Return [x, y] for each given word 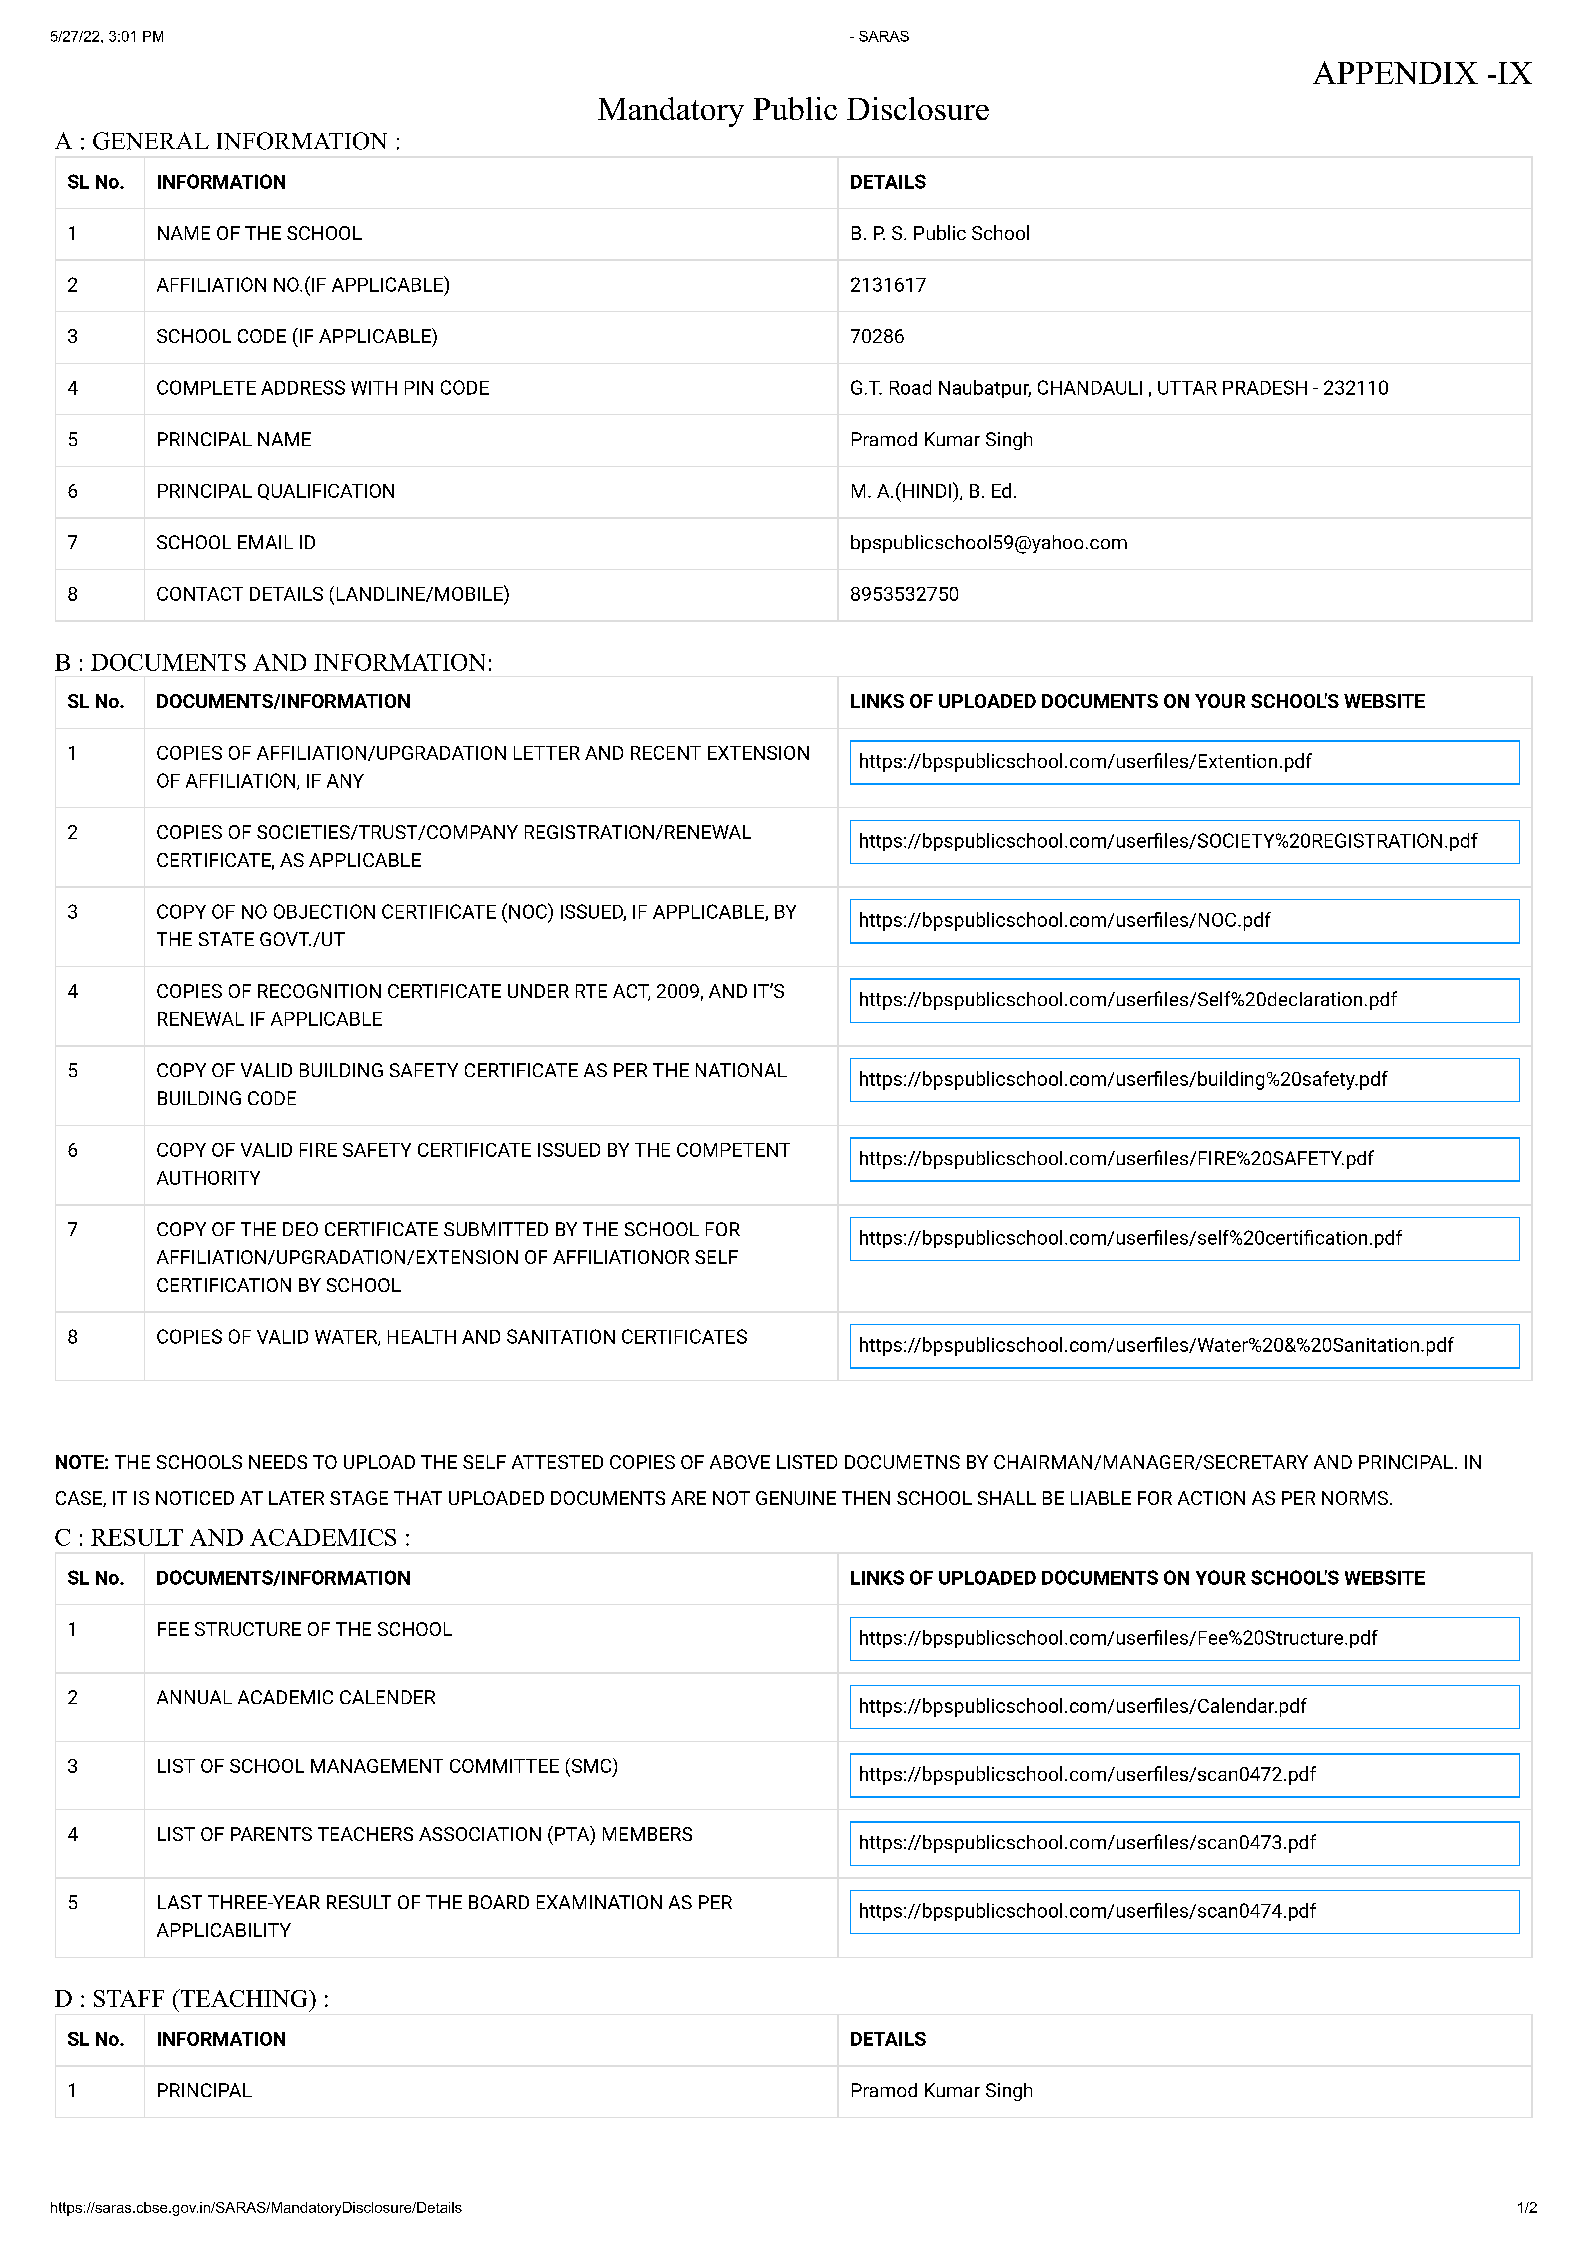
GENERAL [151, 141]
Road [910, 387]
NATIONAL [741, 1070]
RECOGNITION [319, 991]
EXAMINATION [599, 1902]
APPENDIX [1395, 72]
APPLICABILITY [224, 1930]
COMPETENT [733, 1150]
